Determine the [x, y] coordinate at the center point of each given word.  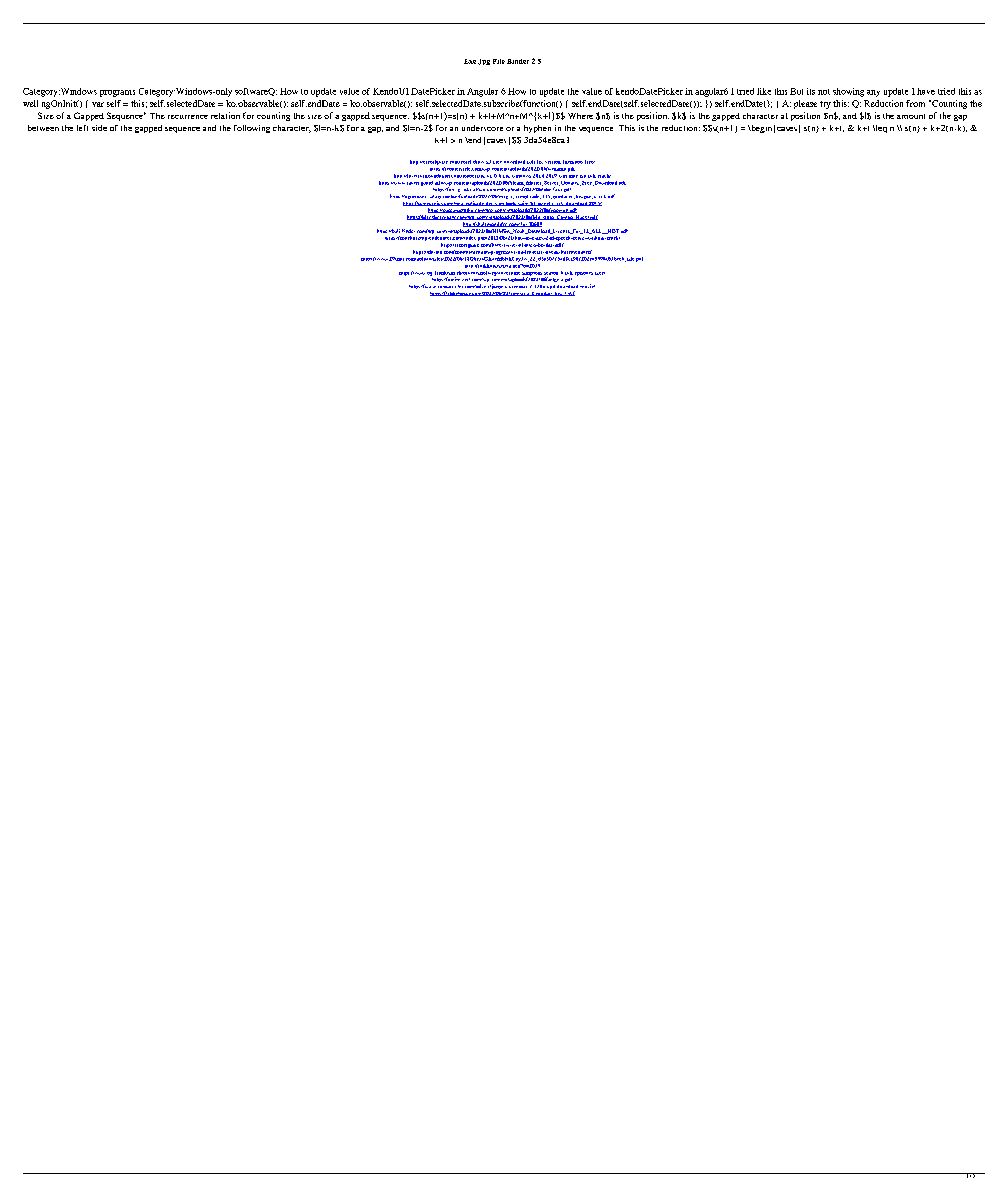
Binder [518, 61]
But [796, 91]
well [30, 103]
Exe [470, 61]
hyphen [537, 129]
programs [117, 93]
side [99, 128]
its [811, 91]
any [873, 93]
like [764, 91]
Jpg [484, 62]
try [825, 105]
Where [580, 116]
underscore [482, 128]
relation [225, 115]
